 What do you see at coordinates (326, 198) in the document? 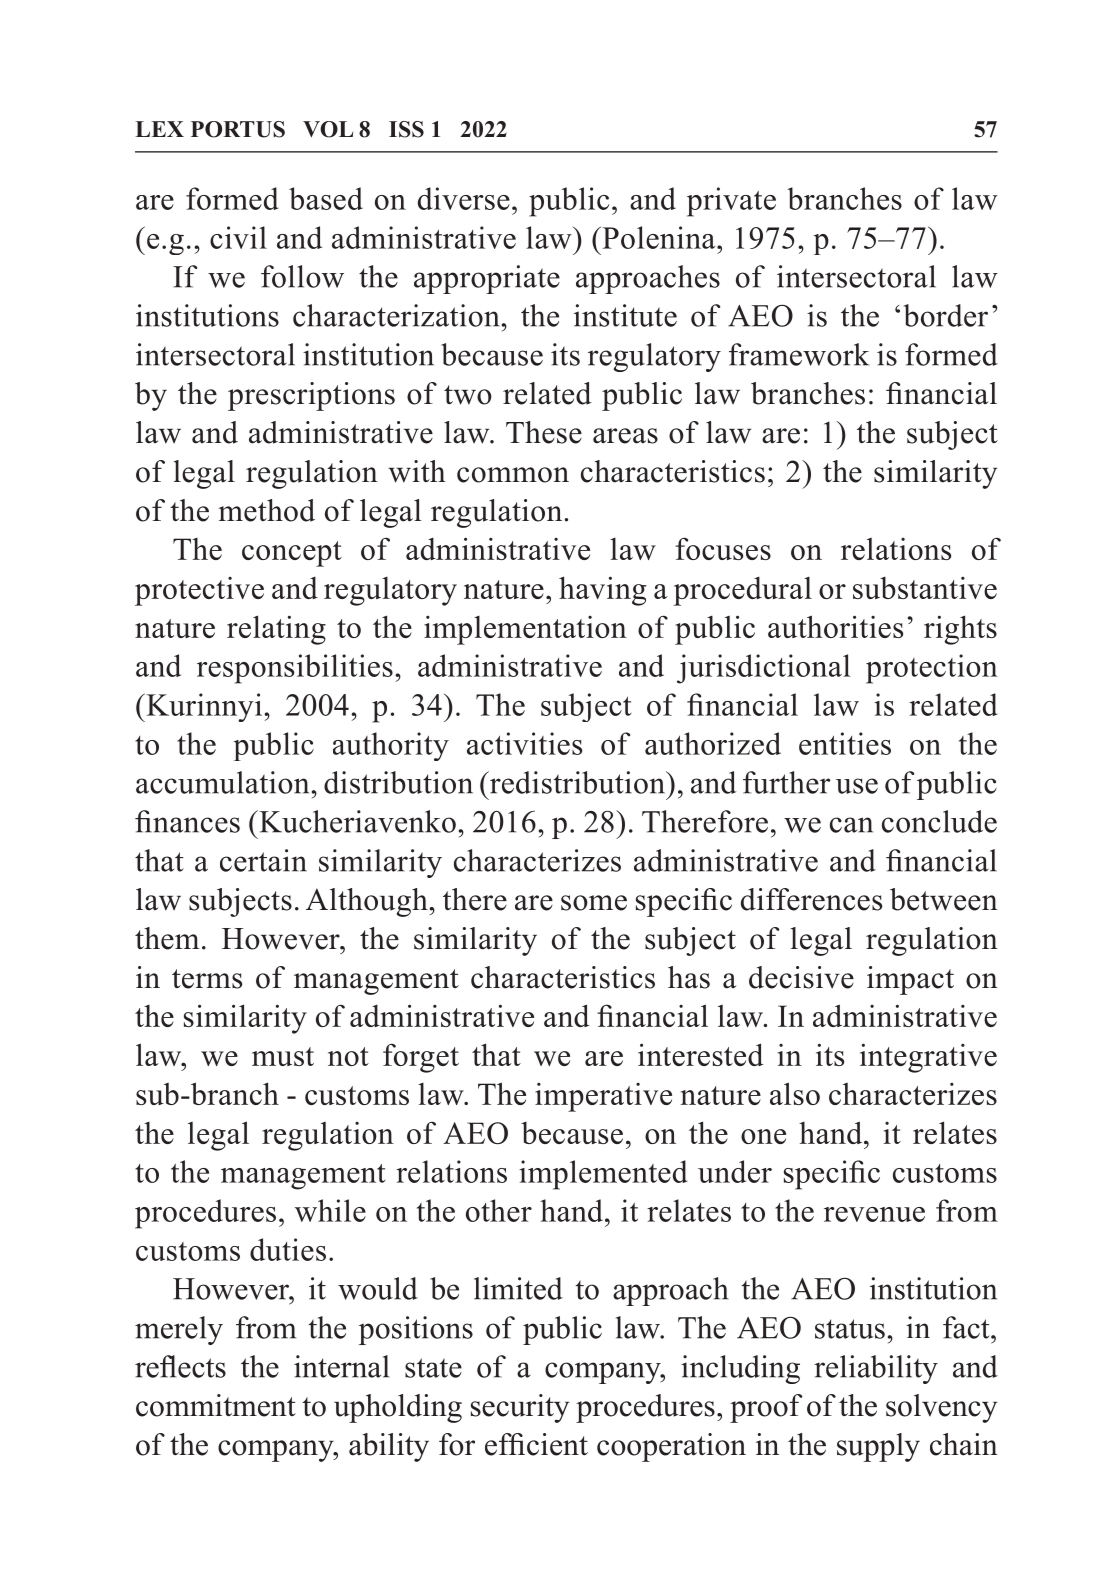
I see `based` at bounding box center [326, 198].
